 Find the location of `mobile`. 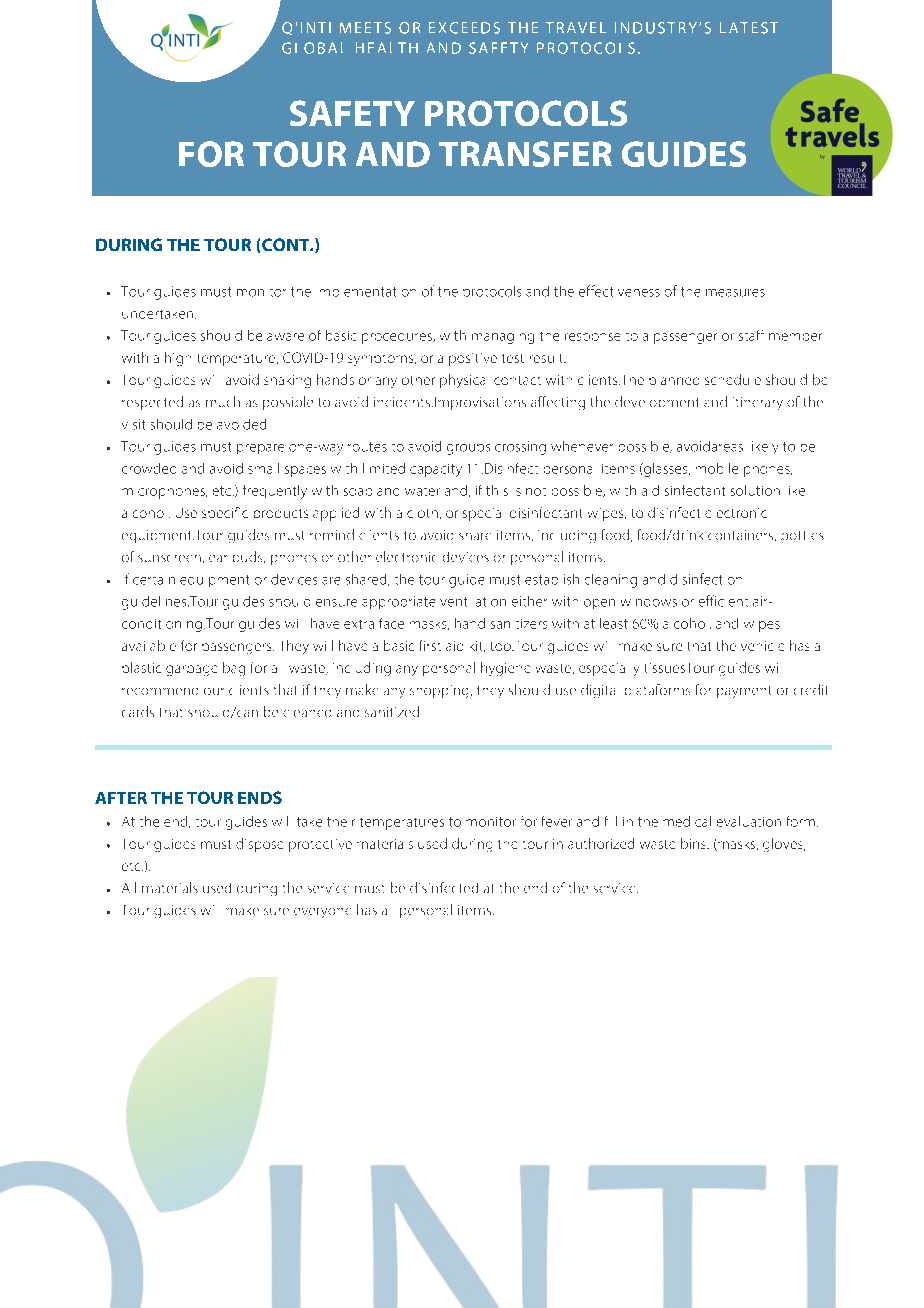

mobile is located at coordinates (717, 468).
